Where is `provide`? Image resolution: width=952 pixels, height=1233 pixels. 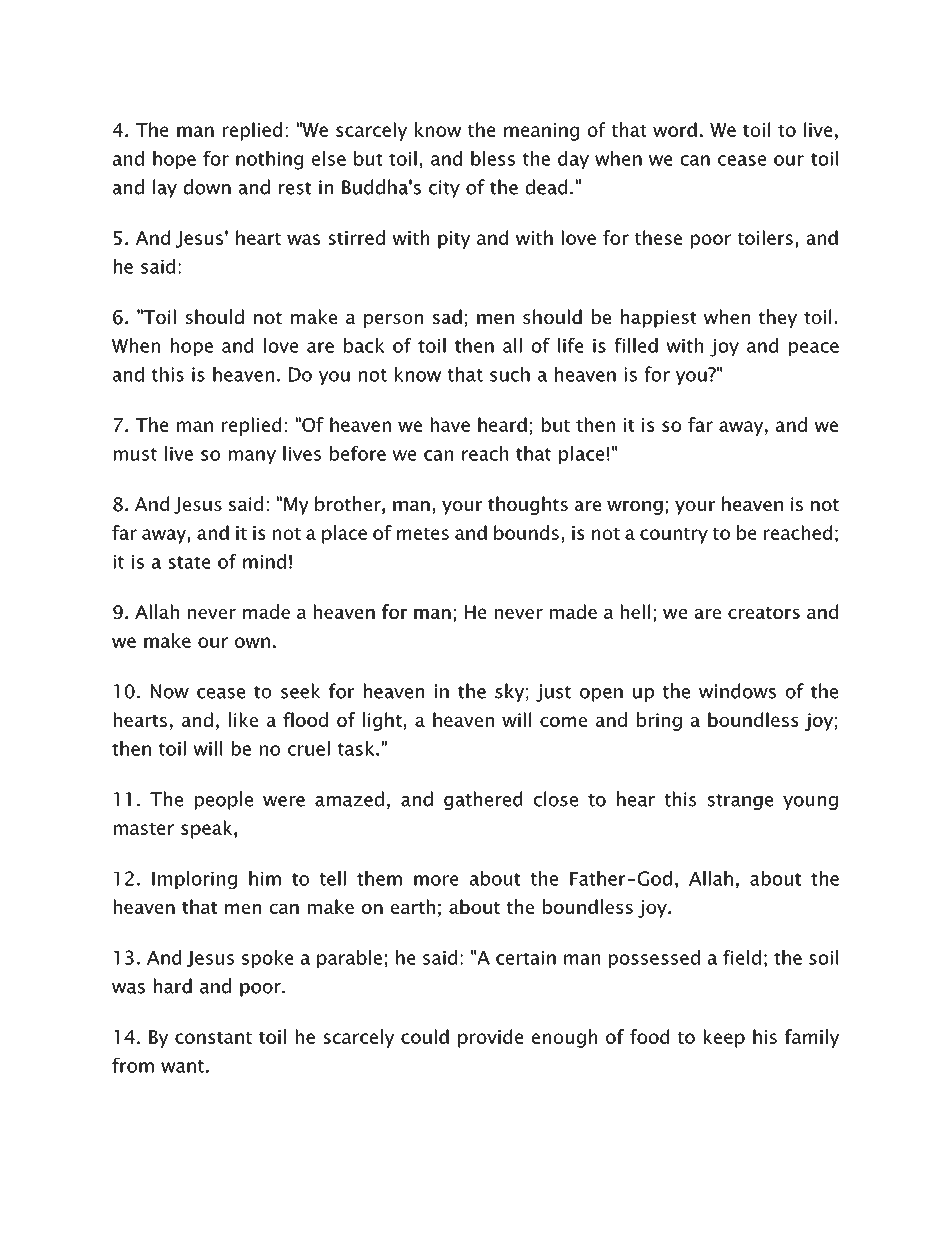 provide is located at coordinates (490, 1038).
